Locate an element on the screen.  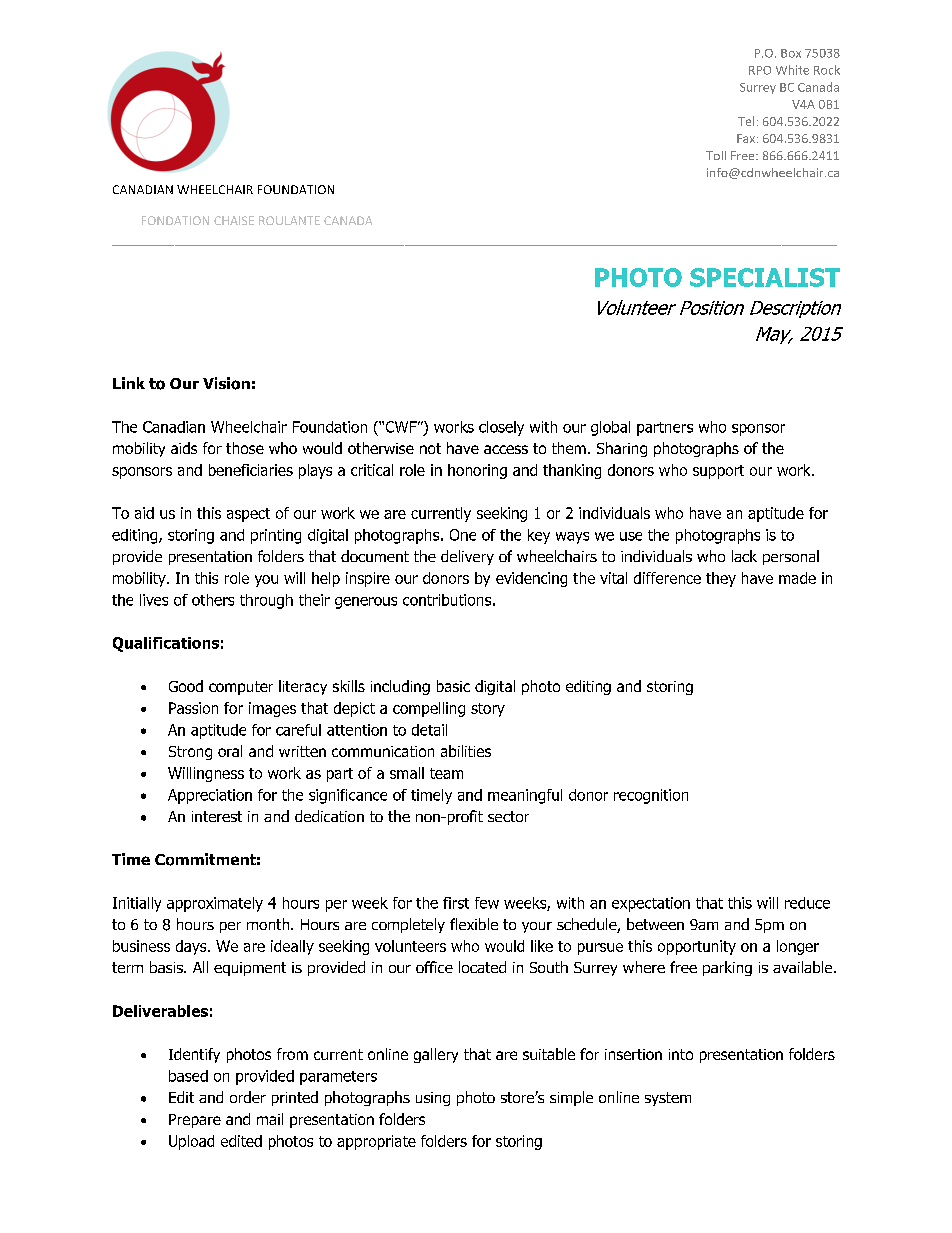
CHAISE is located at coordinates (234, 220).
